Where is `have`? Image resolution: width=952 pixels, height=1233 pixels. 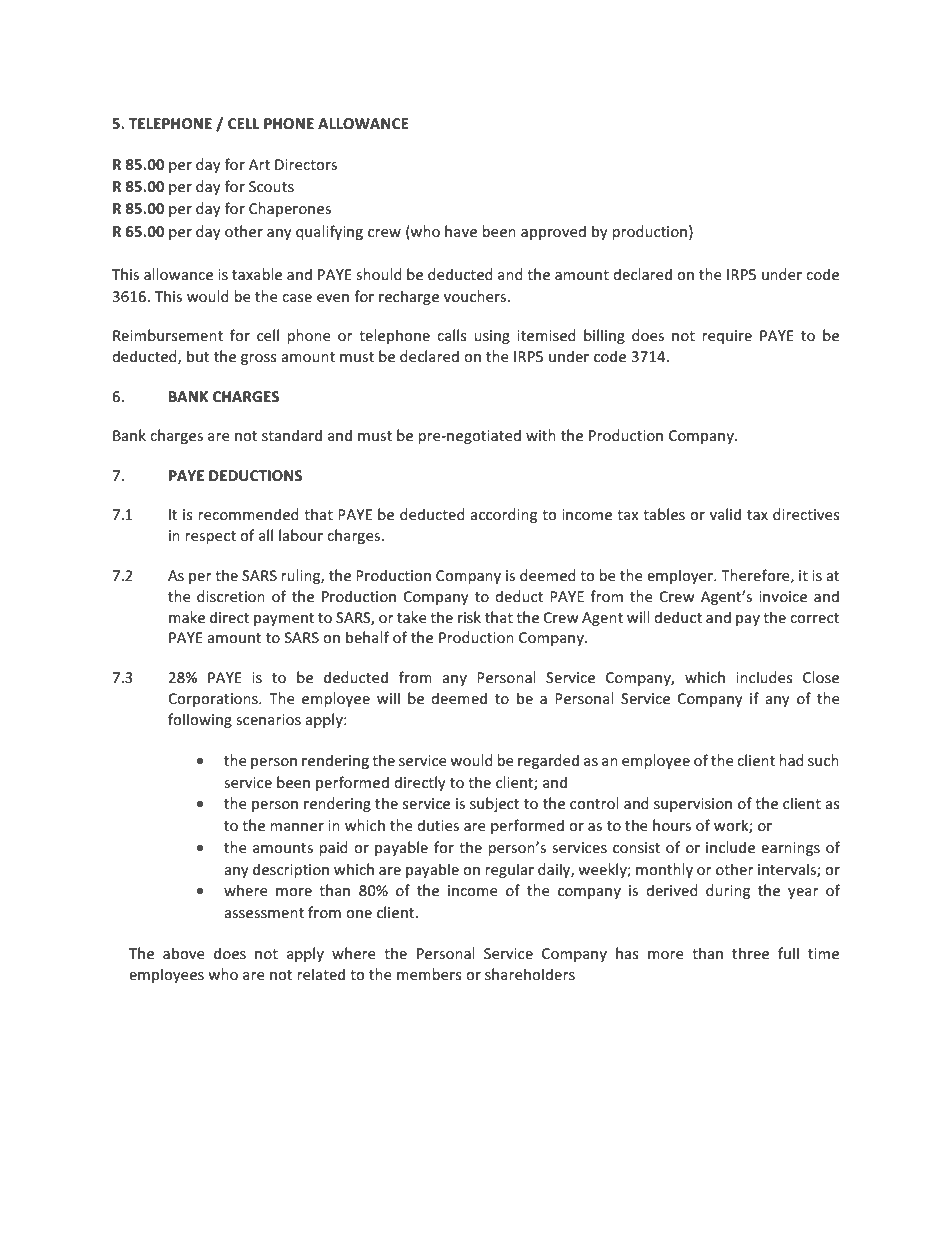
have is located at coordinates (461, 231).
